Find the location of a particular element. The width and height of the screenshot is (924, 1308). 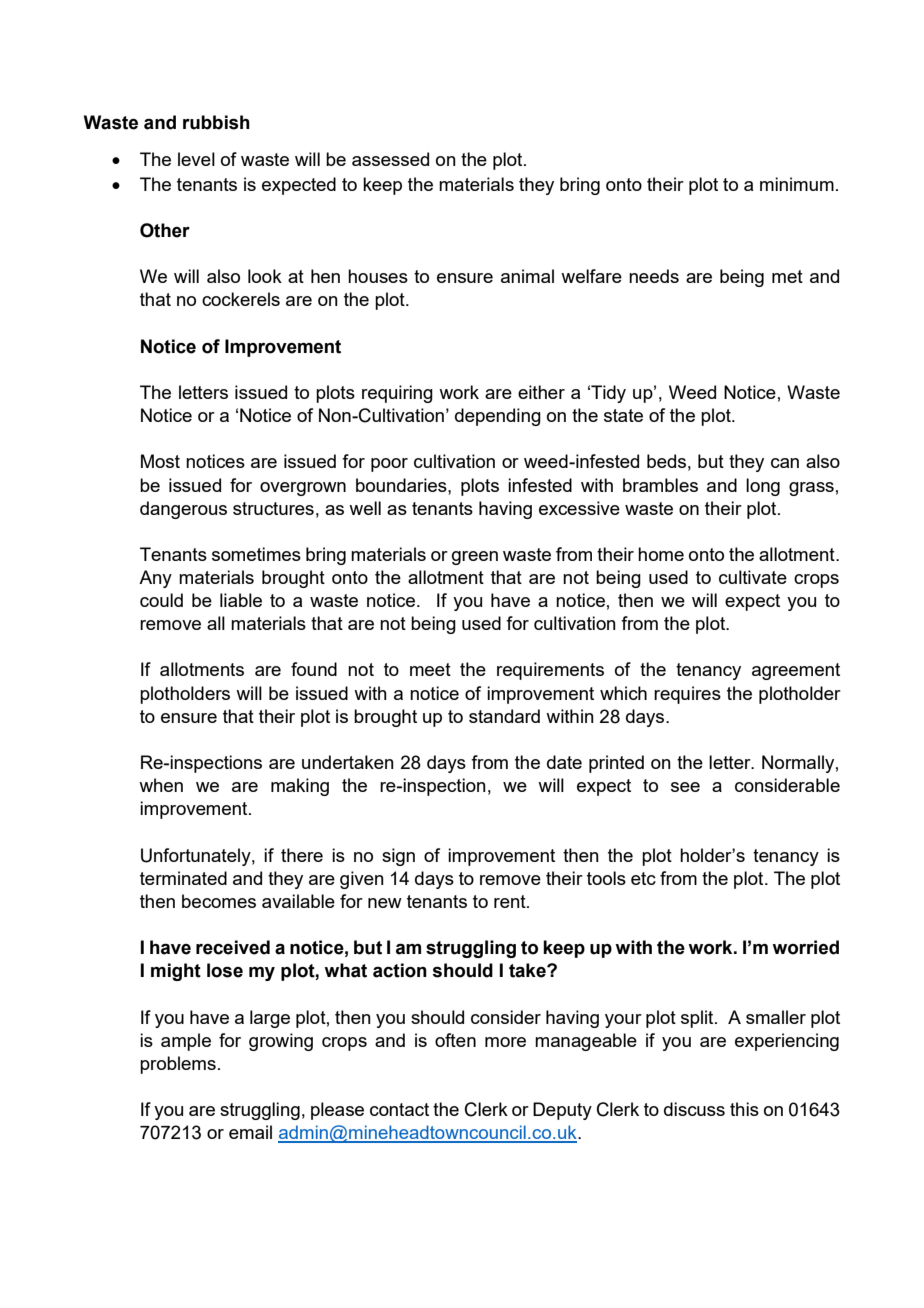

structures is located at coordinates (273, 508).
